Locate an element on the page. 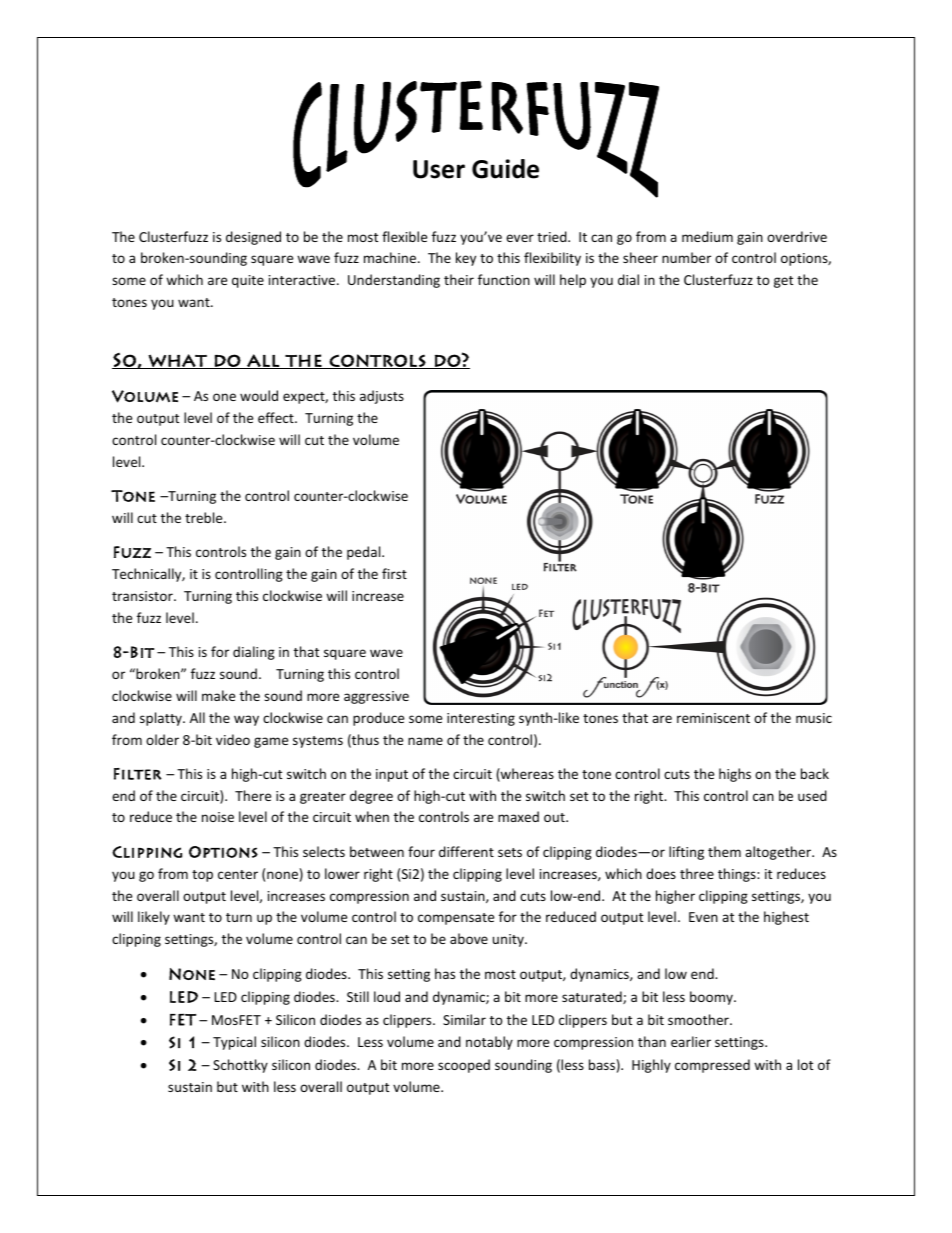 The image size is (952, 1233). notably is located at coordinates (489, 1043).
